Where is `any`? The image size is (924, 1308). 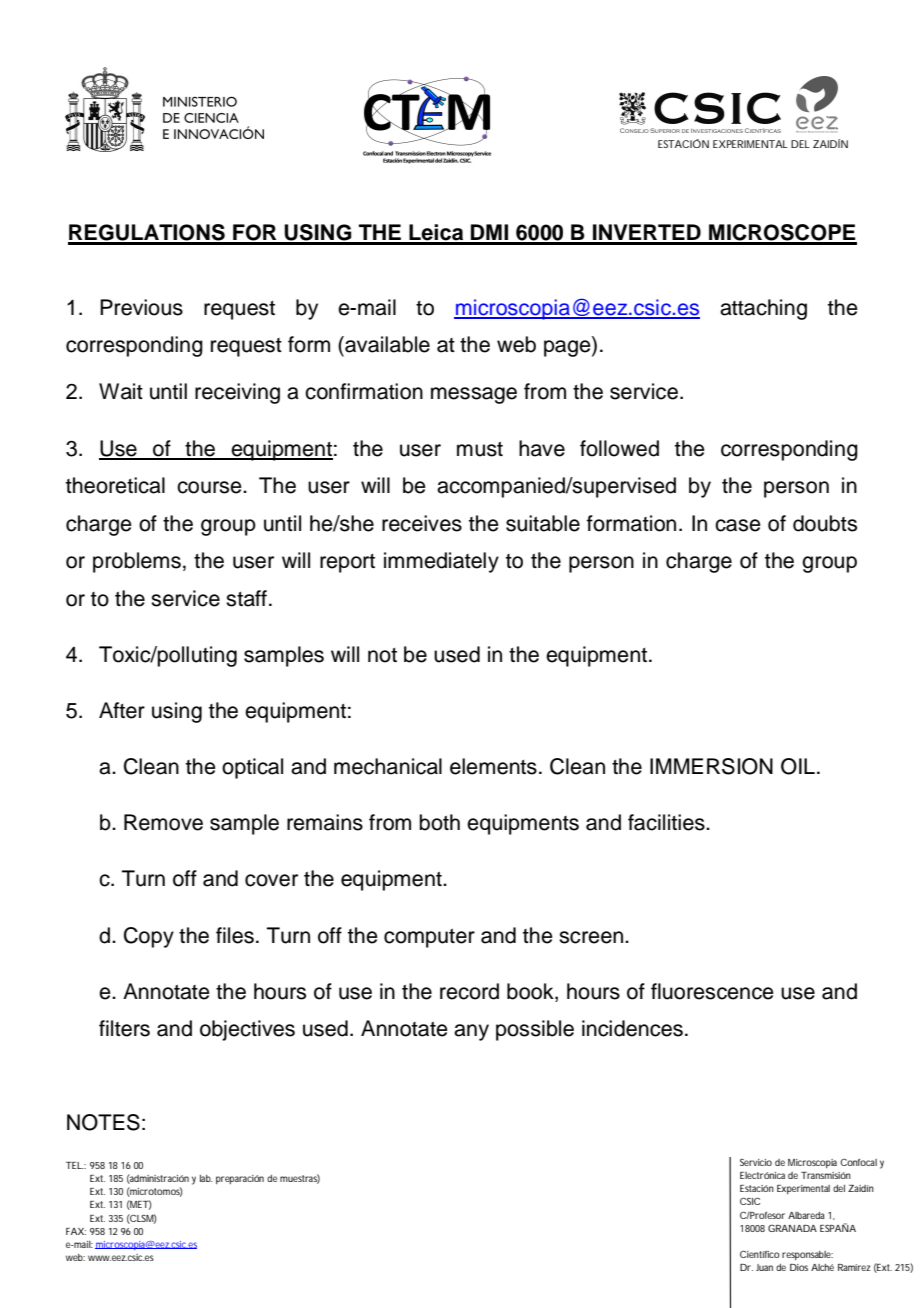
any is located at coordinates (471, 1032).
